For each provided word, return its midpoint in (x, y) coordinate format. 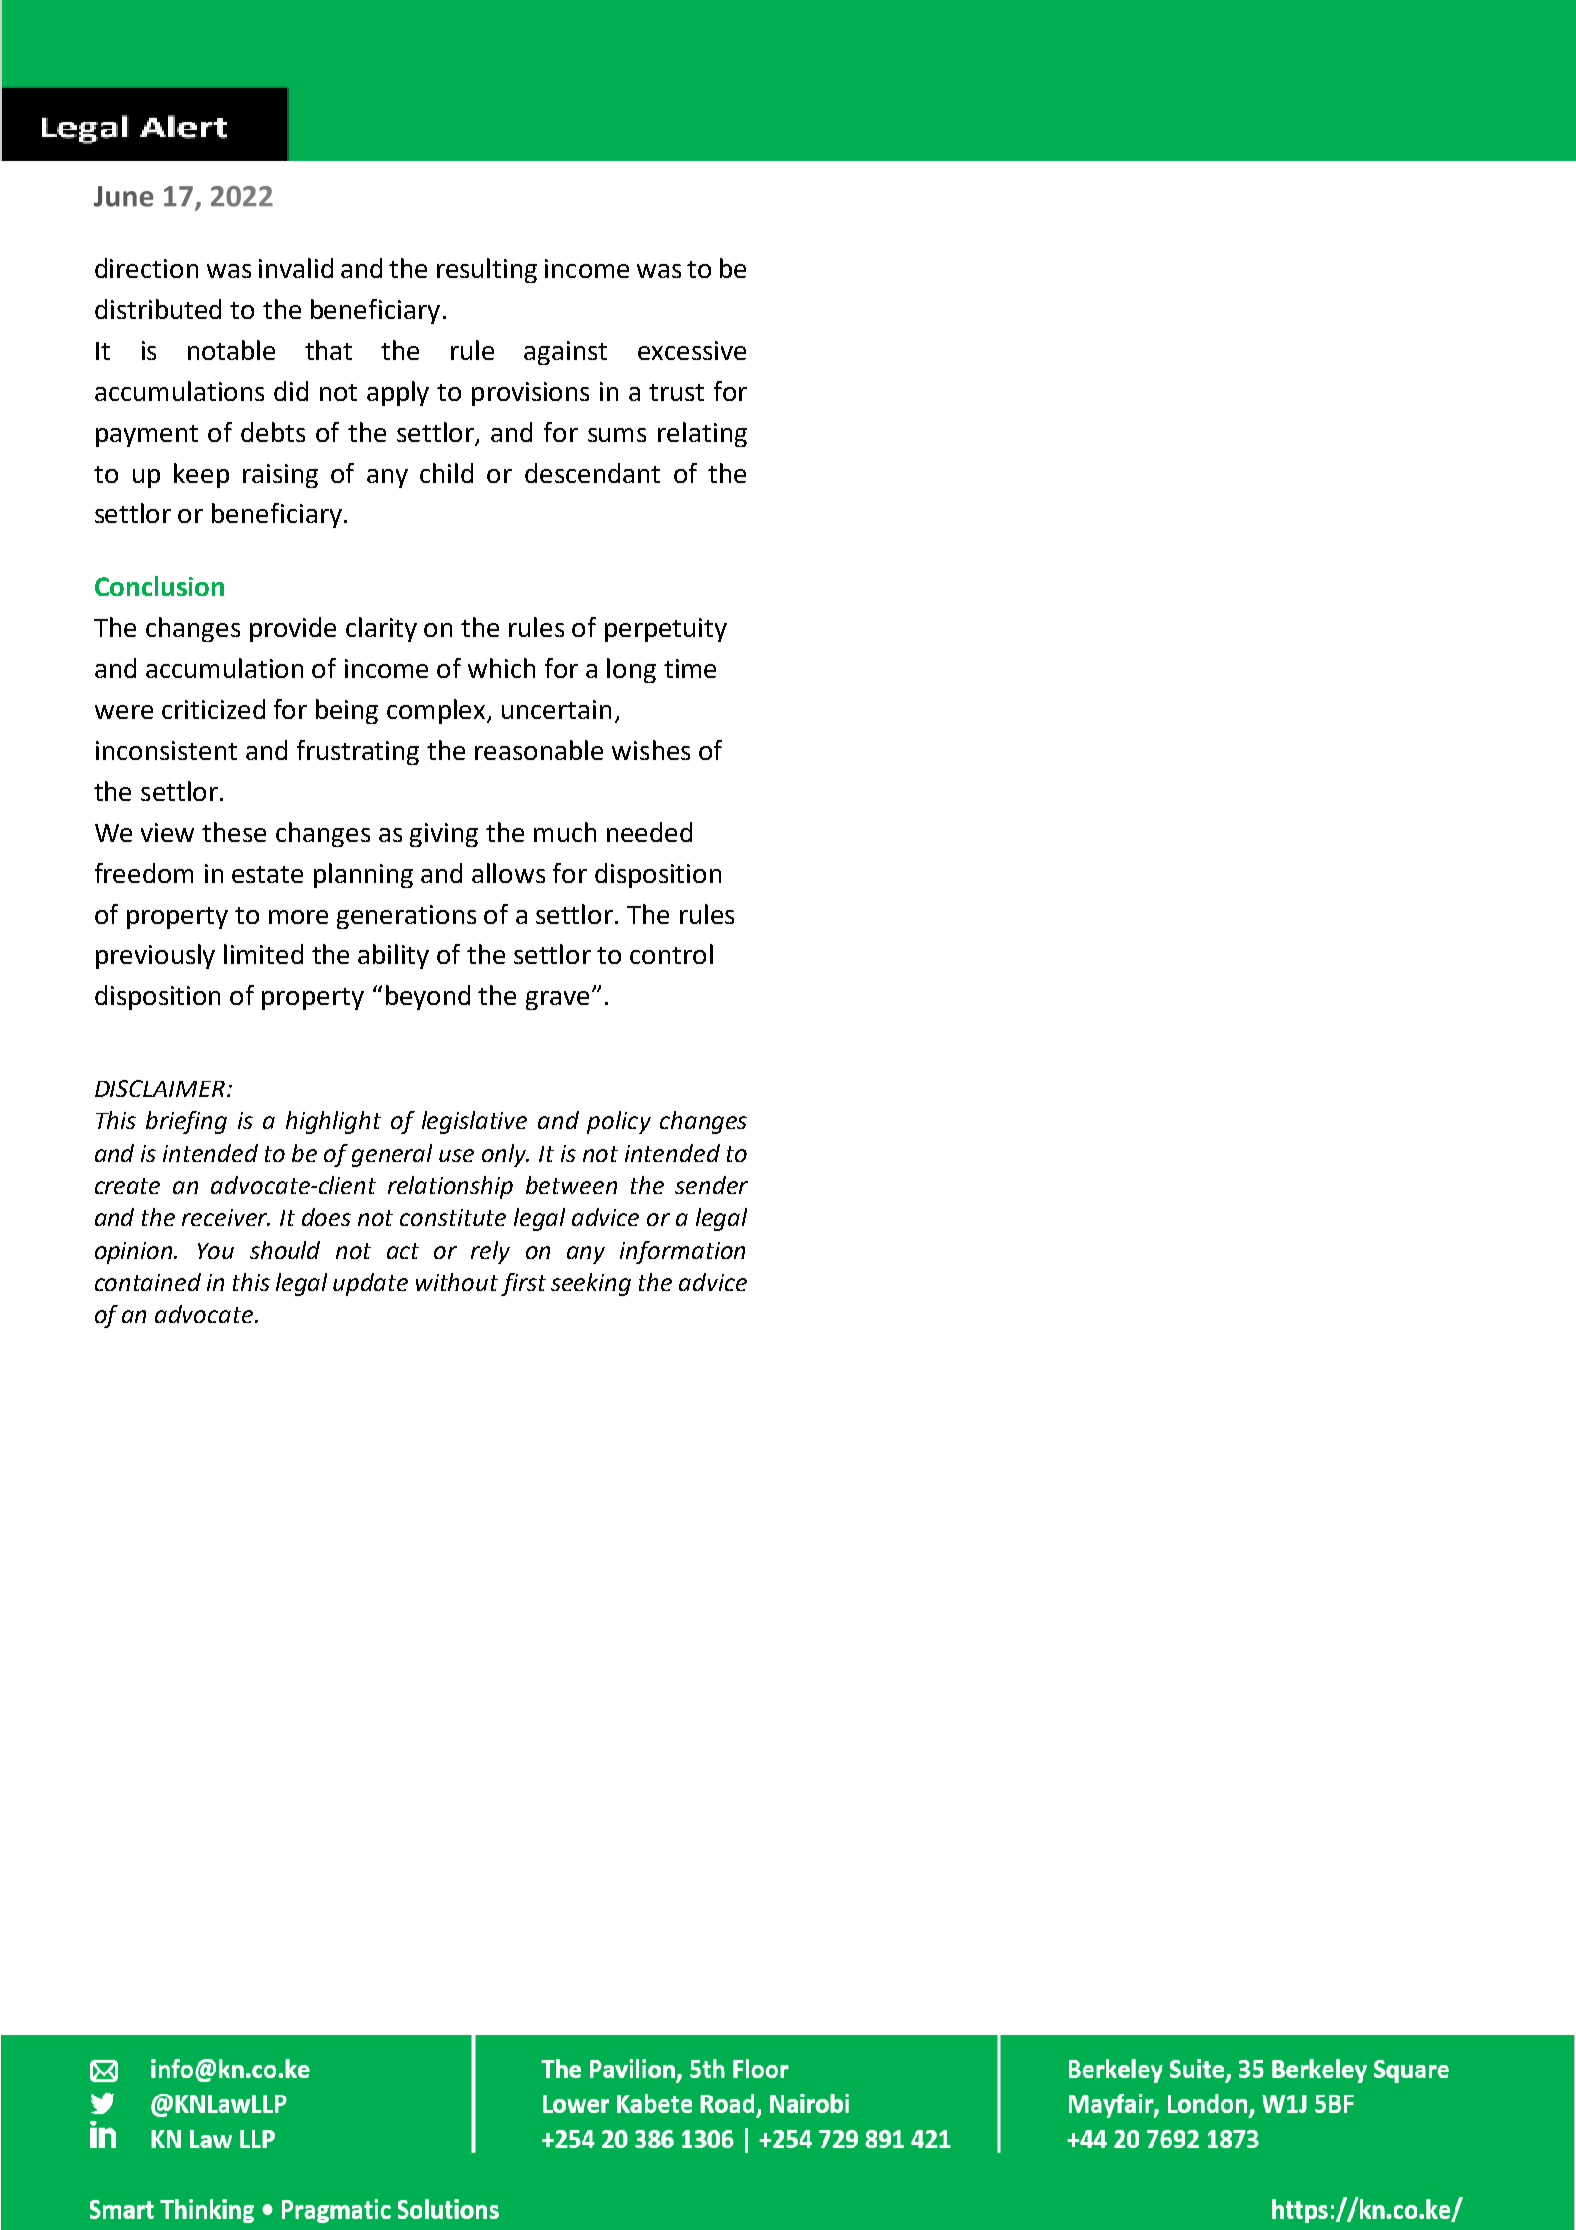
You (216, 1251)
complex (437, 711)
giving (444, 835)
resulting (487, 270)
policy (619, 1122)
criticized (213, 709)
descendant (592, 473)
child (446, 473)
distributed (158, 309)
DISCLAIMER (161, 1088)
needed (649, 832)
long (631, 670)
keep (201, 475)
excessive (692, 350)
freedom (144, 873)
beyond (428, 997)
